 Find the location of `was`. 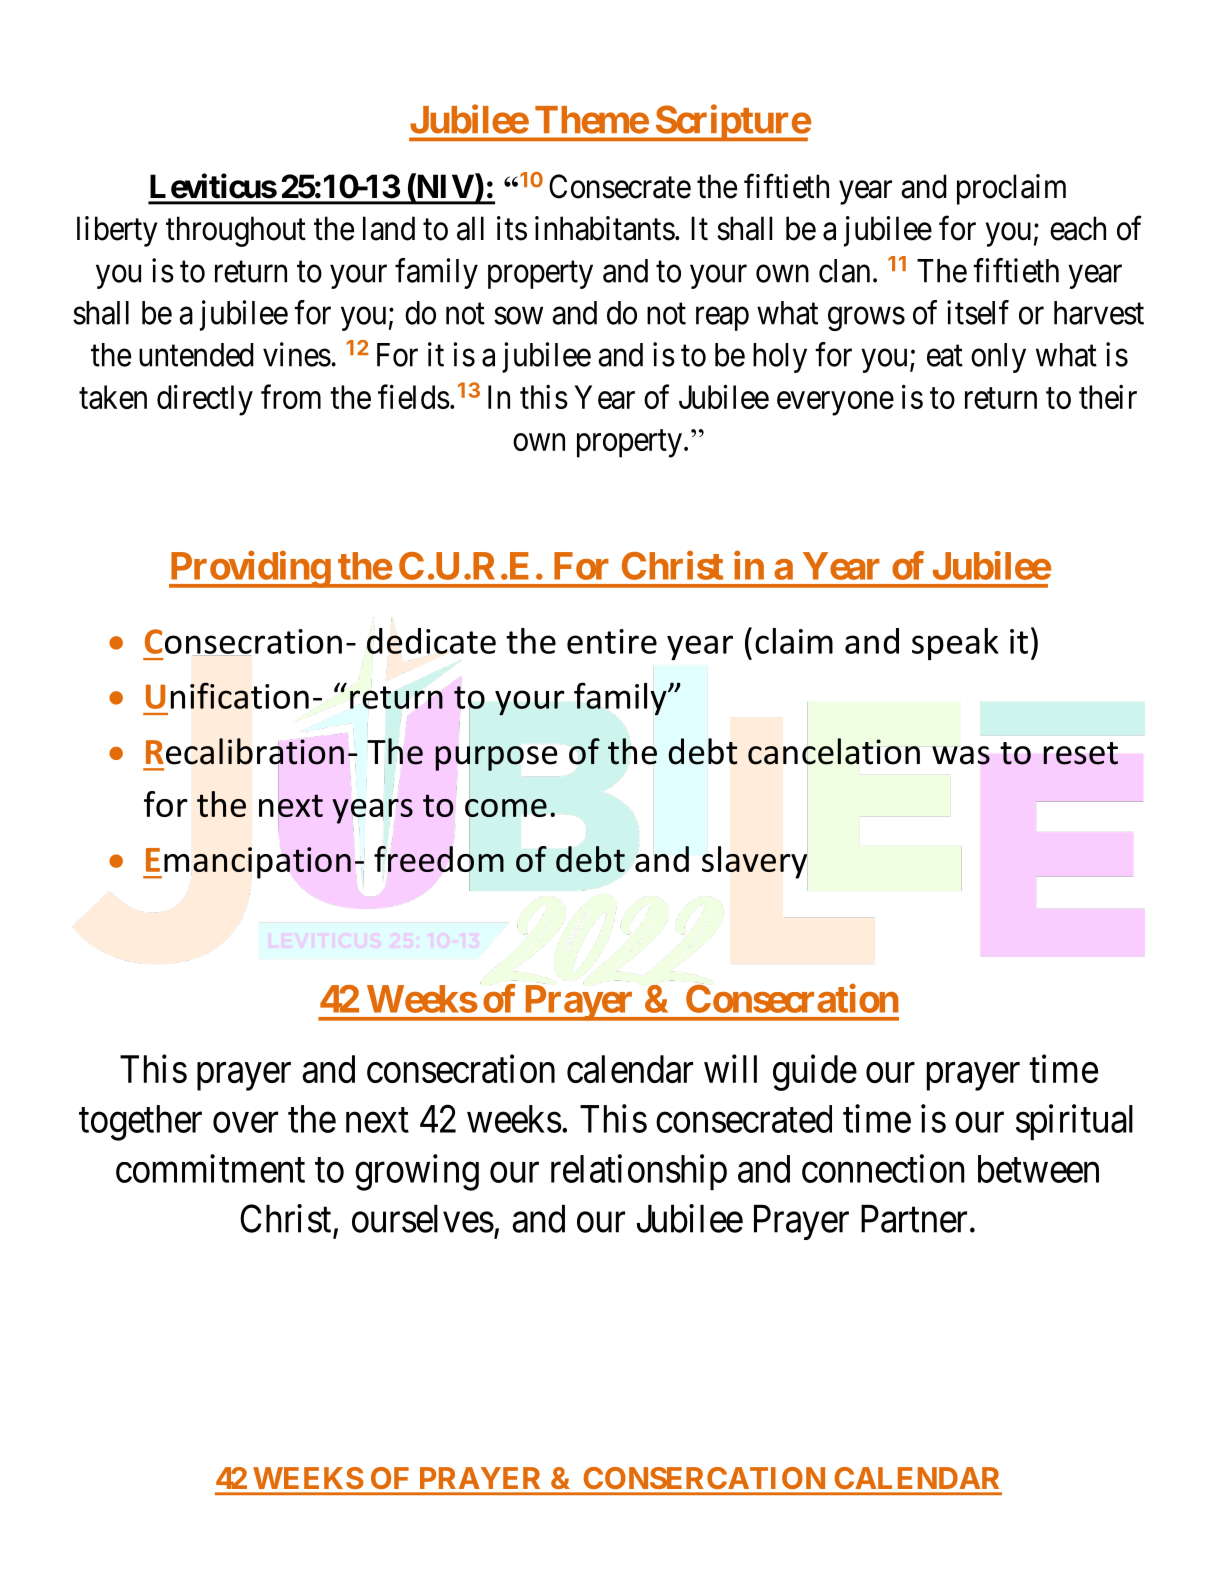

was is located at coordinates (961, 755).
